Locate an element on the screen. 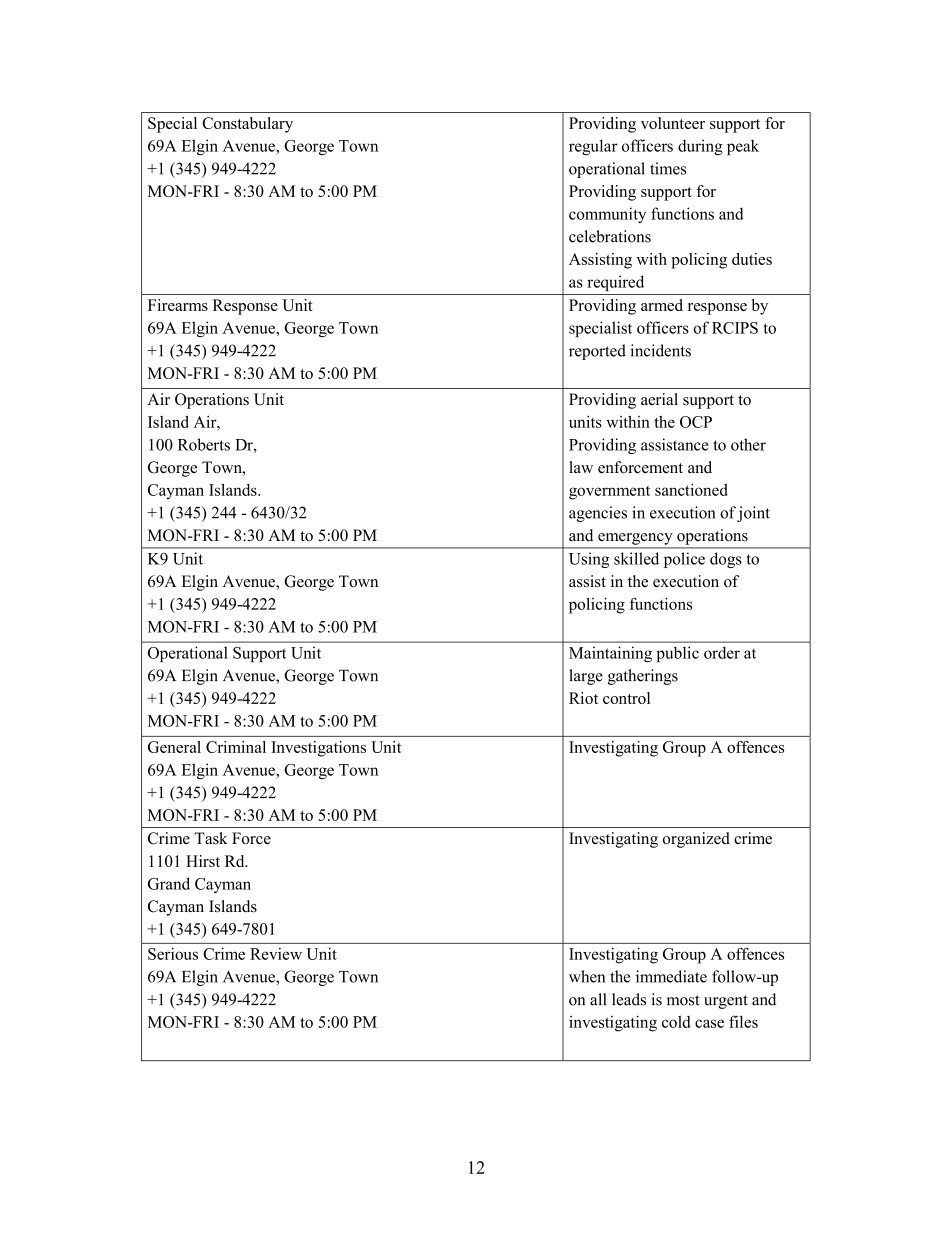 This screenshot has width=952, height=1233. regular is located at coordinates (593, 147).
